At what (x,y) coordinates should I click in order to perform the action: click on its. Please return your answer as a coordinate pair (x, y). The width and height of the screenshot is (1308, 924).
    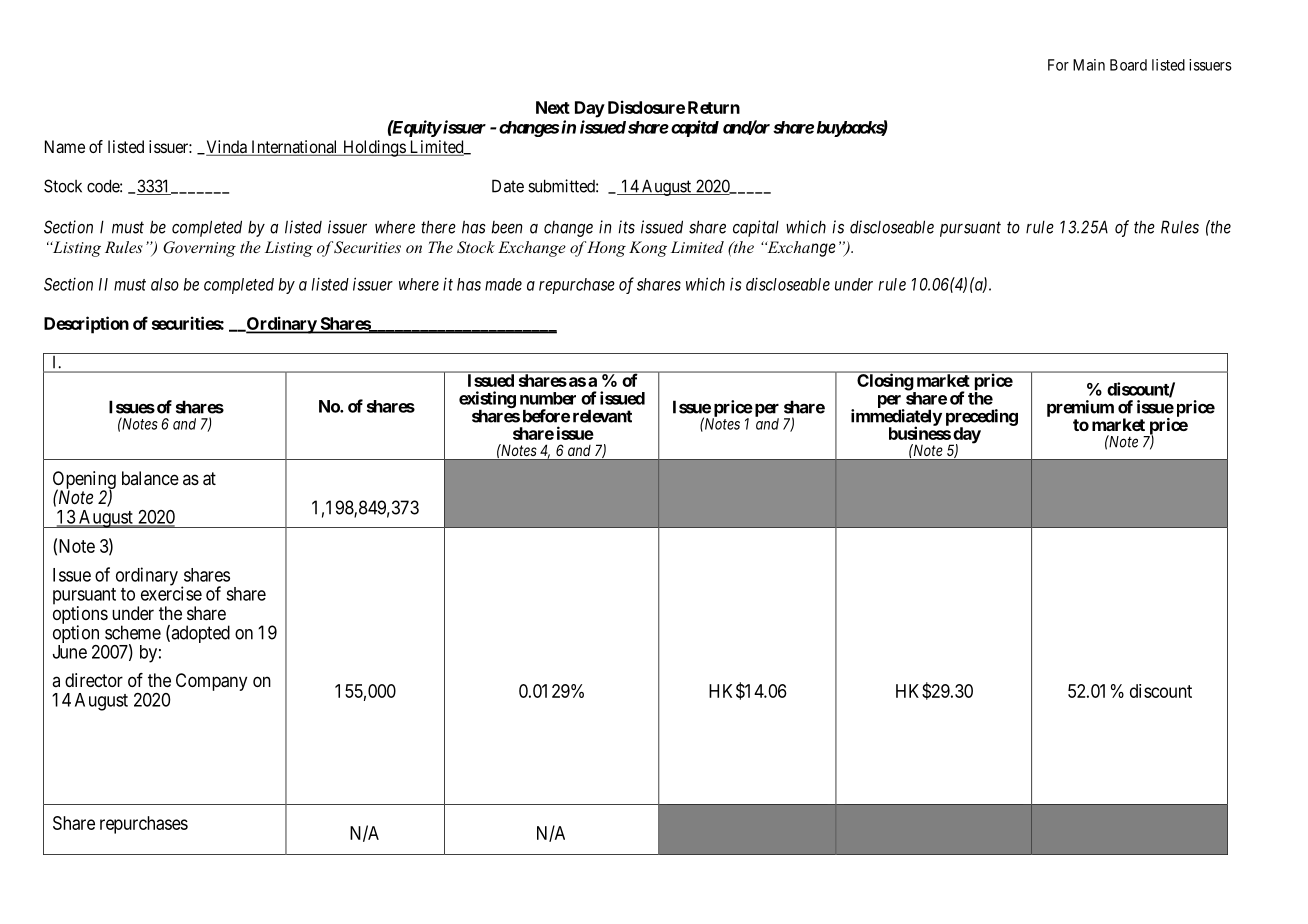
    Looking at the image, I should click on (626, 227).
